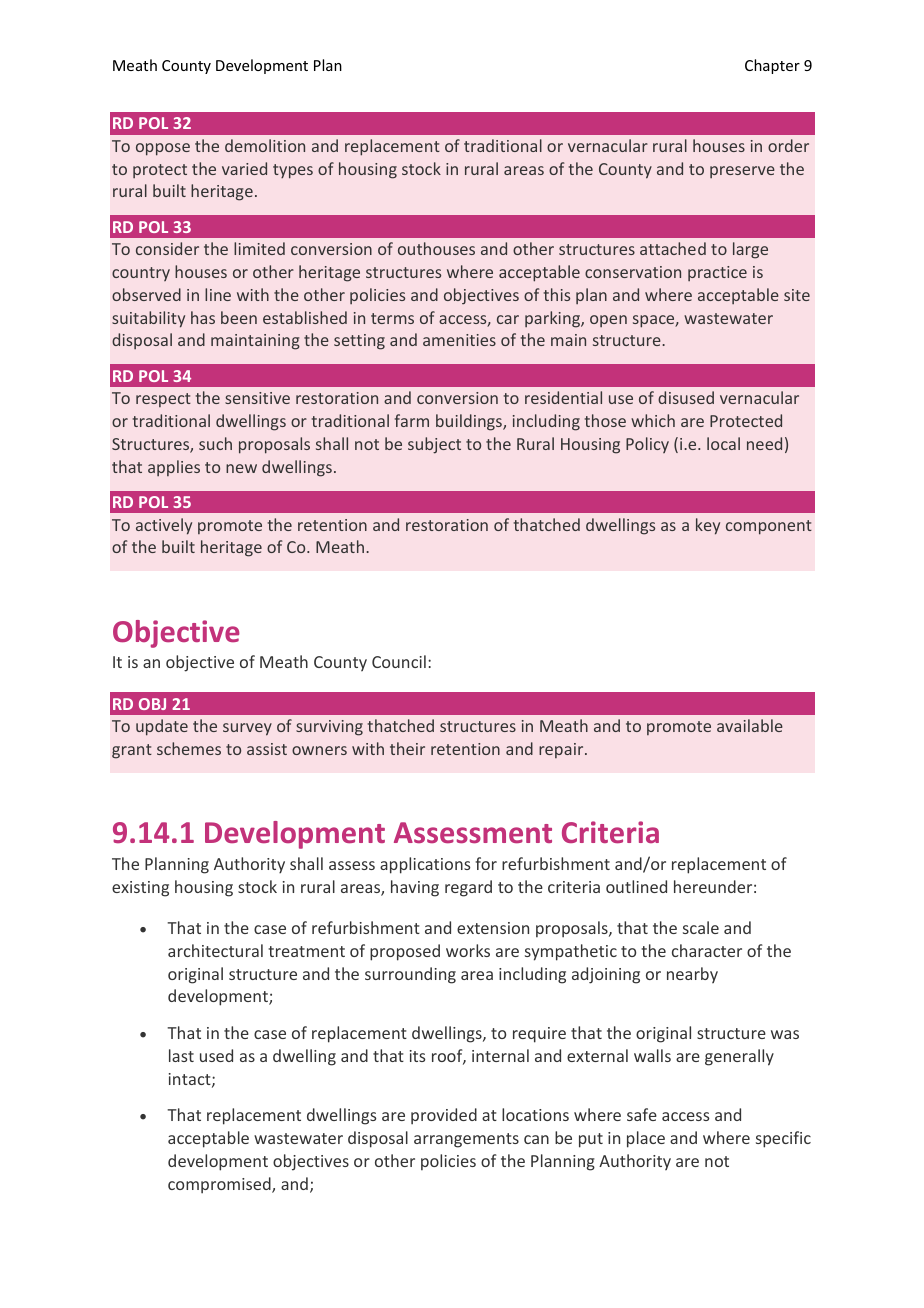 This document has height=1308, width=924. Describe the element at coordinates (466, 1140) in the document. I see `arrangements` at that location.
